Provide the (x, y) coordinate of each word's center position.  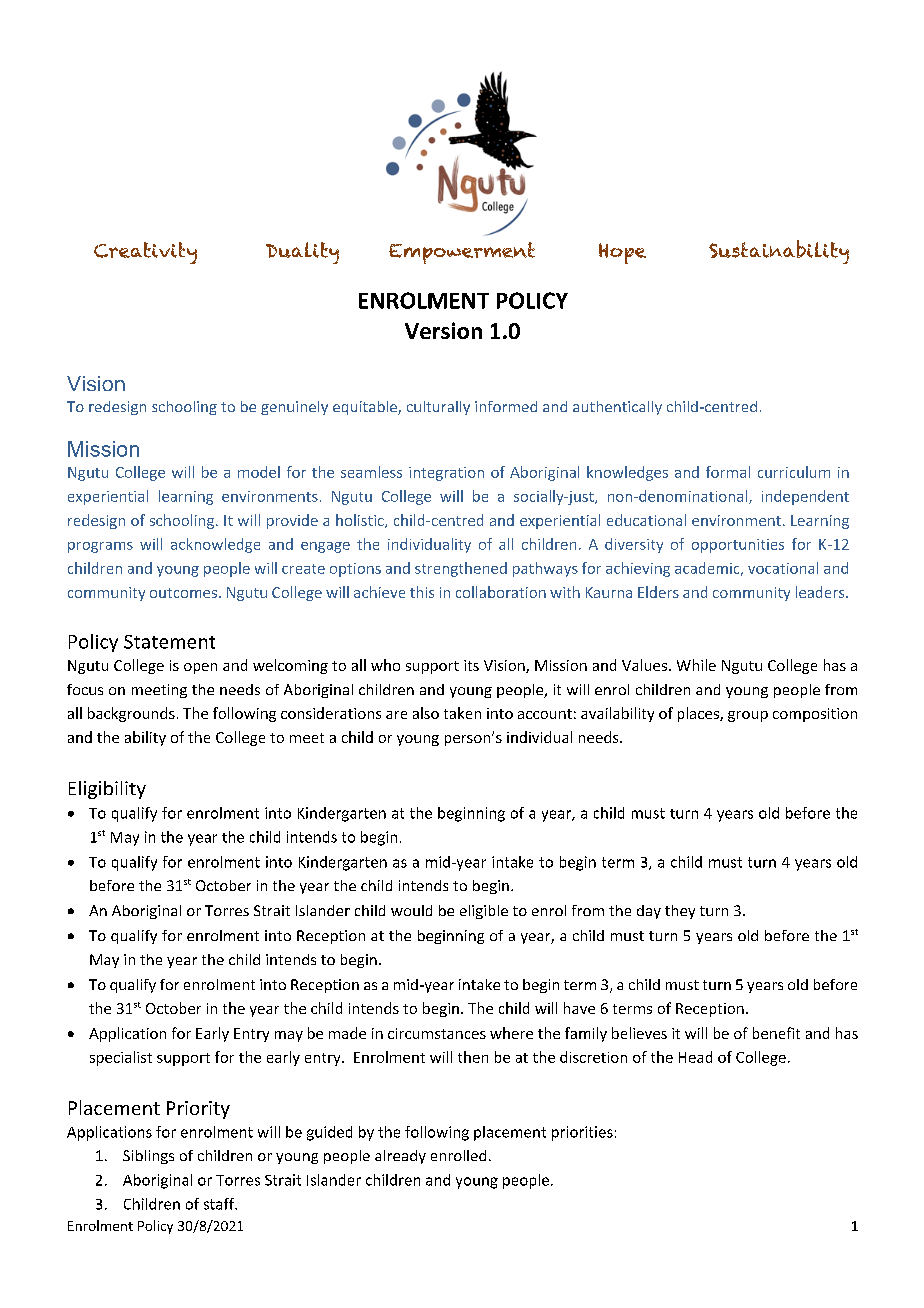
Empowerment (462, 253)
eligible (484, 912)
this (422, 592)
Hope (622, 253)
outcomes (185, 593)
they (680, 912)
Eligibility (107, 790)
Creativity (145, 253)
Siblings (148, 1157)
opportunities (738, 546)
